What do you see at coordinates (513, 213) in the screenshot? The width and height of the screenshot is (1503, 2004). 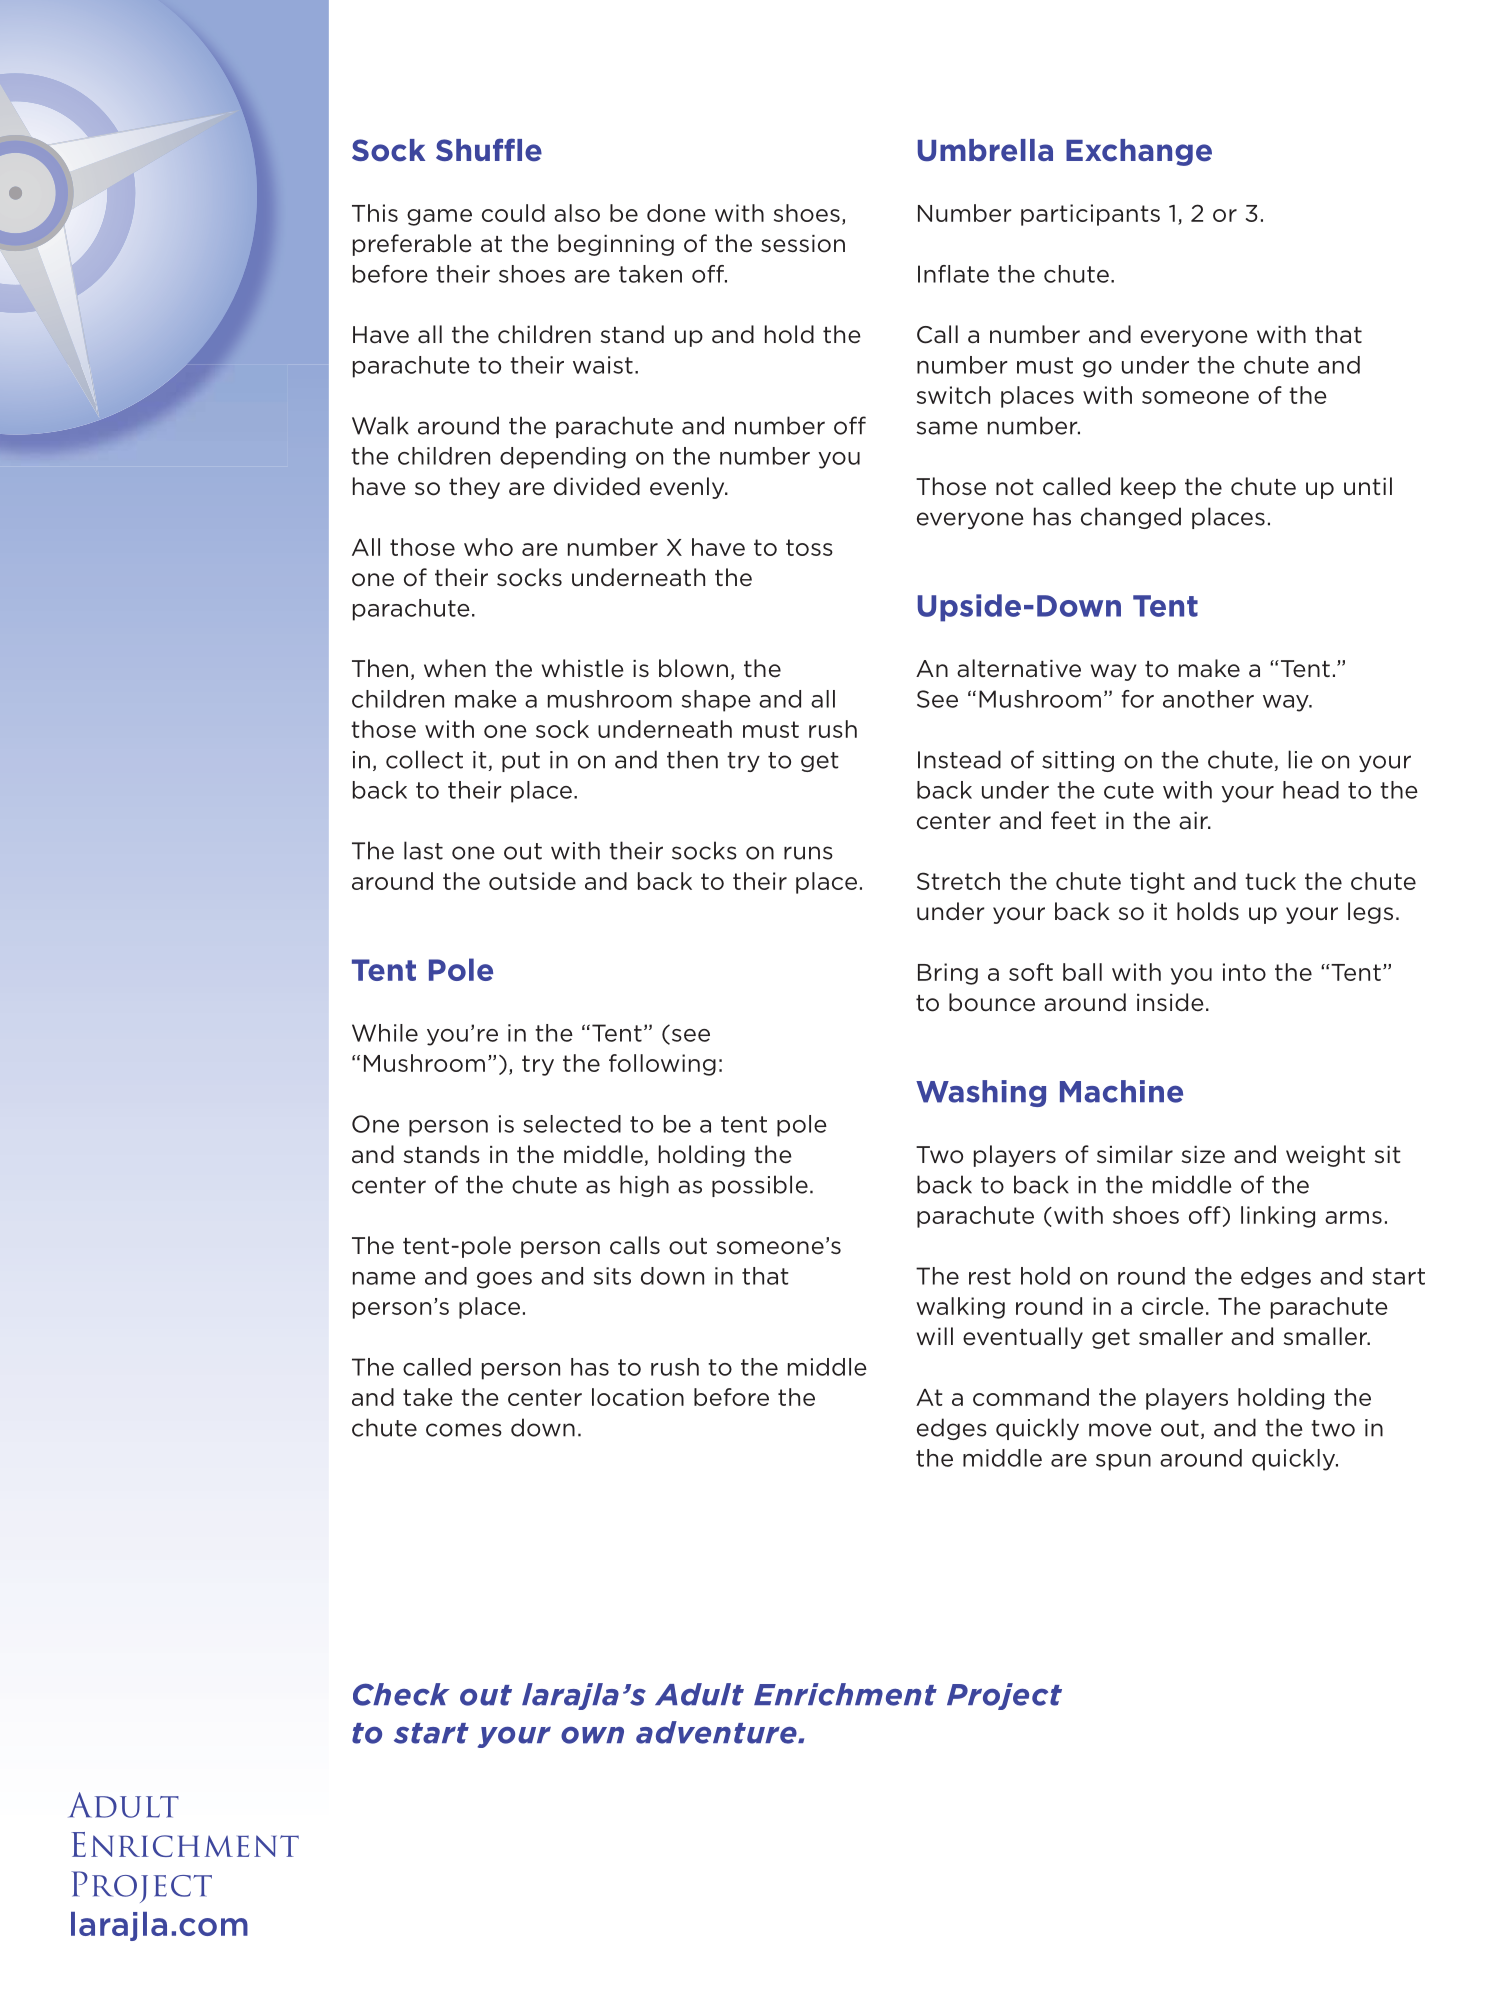 I see `could` at bounding box center [513, 213].
